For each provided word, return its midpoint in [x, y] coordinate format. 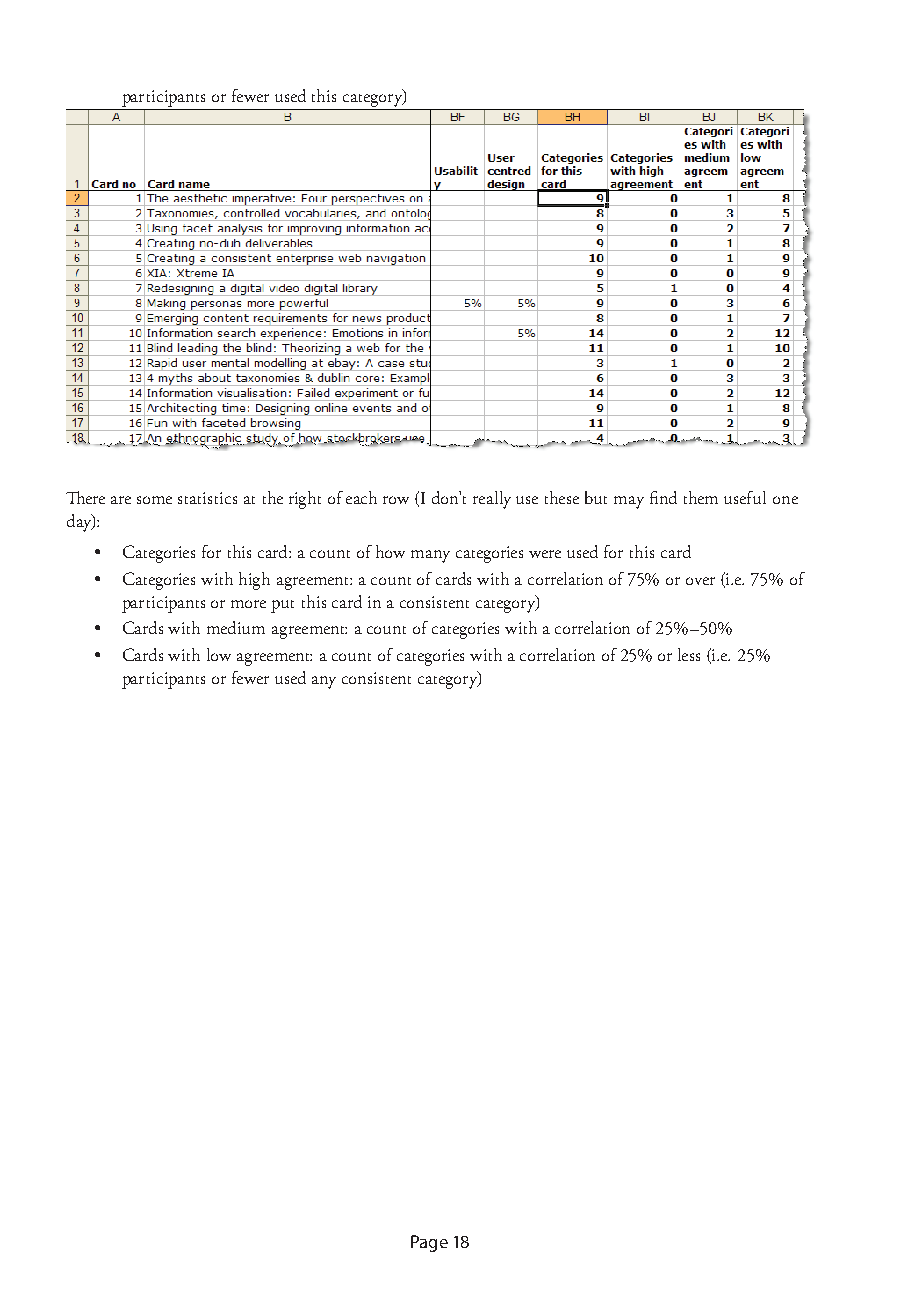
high [254, 581]
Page [429, 1243]
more [248, 604]
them [701, 497]
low [219, 654]
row [396, 500]
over [700, 581]
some [154, 500]
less [689, 654]
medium [236, 627]
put [282, 606]
